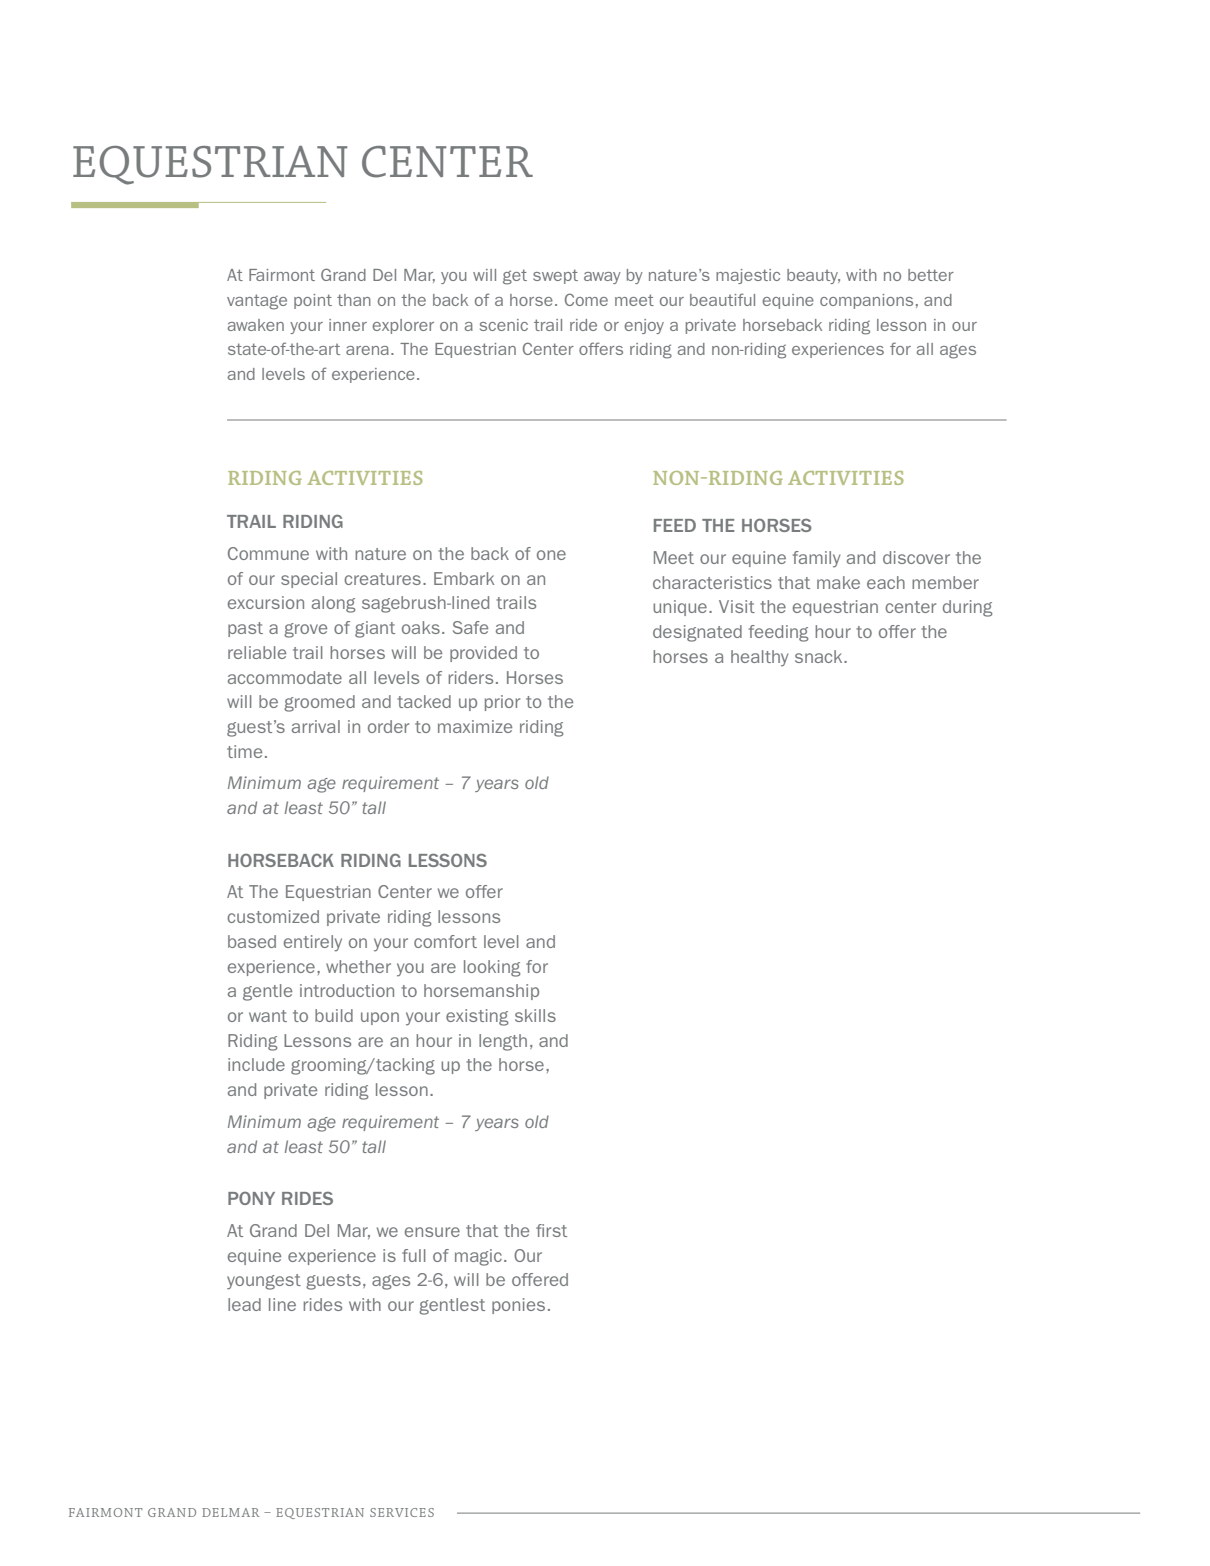 Image resolution: width=1210 pixels, height=1566 pixels. What do you see at coordinates (502, 703) in the image?
I see `prior` at bounding box center [502, 703].
